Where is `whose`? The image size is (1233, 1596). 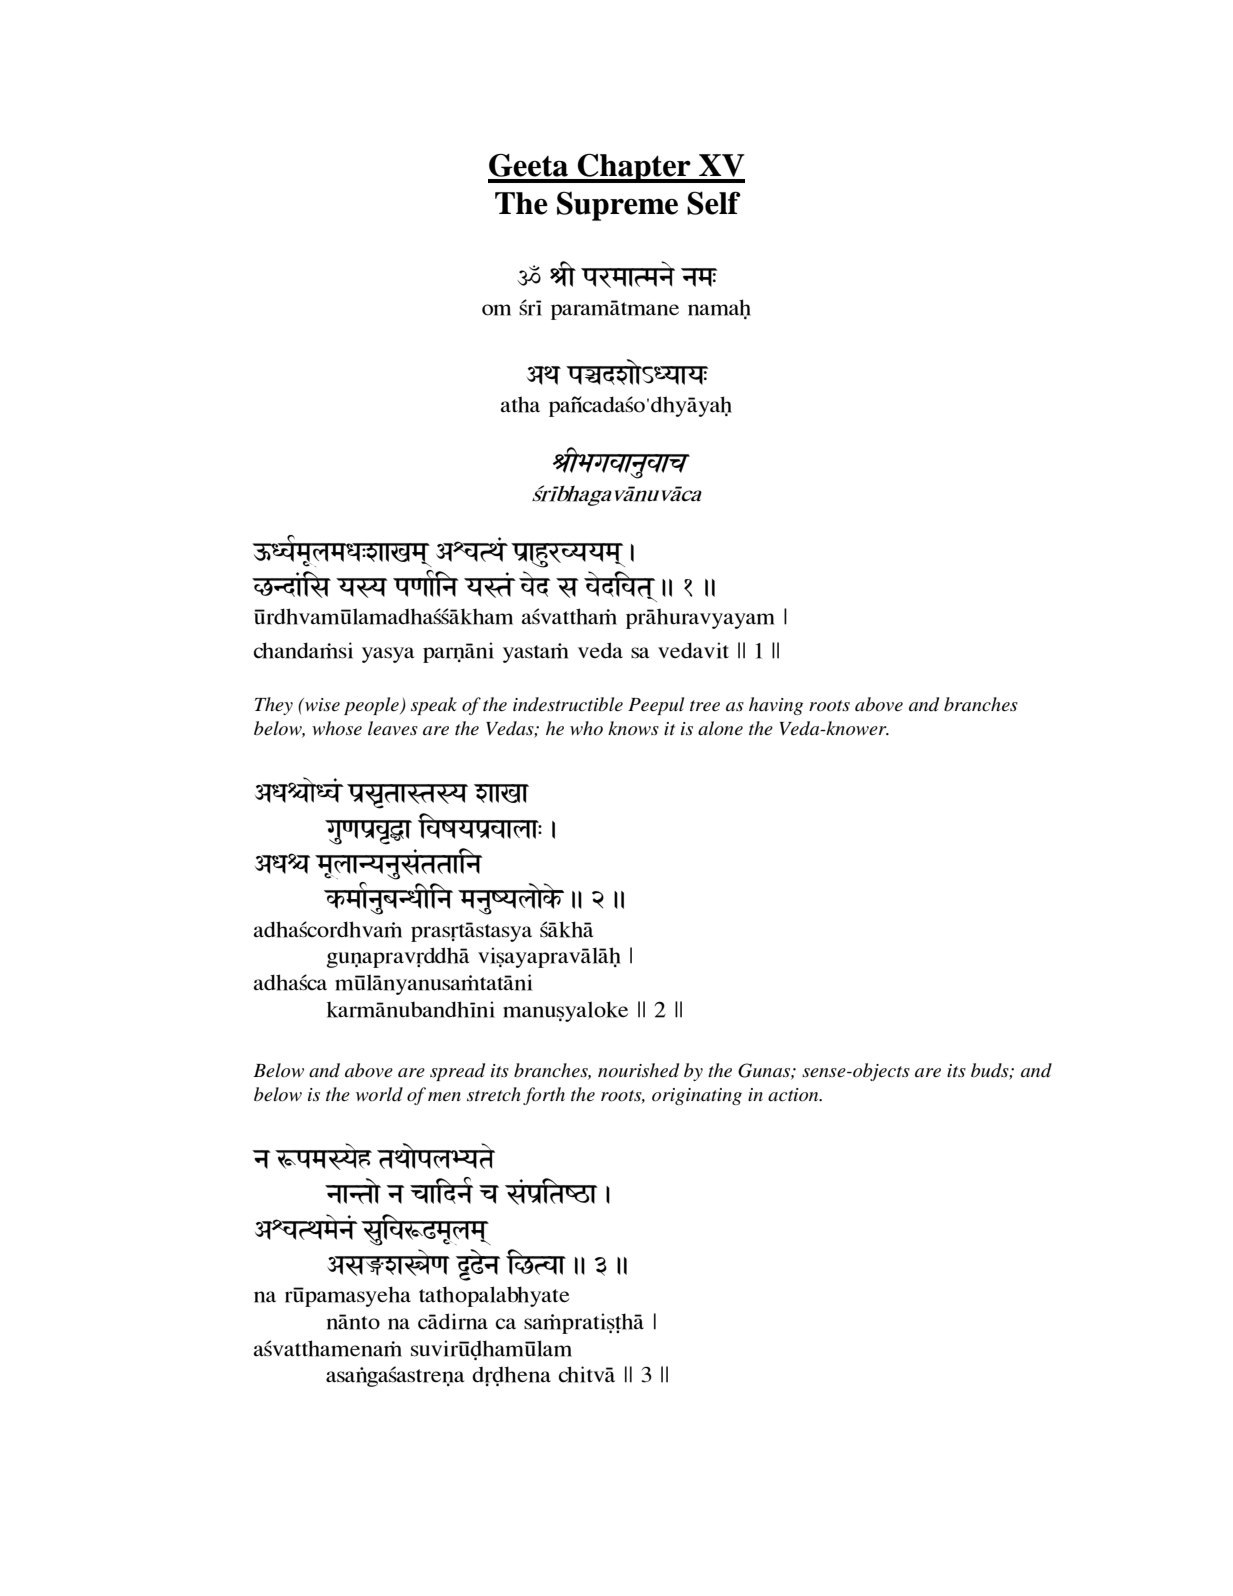
whose is located at coordinates (337, 728).
